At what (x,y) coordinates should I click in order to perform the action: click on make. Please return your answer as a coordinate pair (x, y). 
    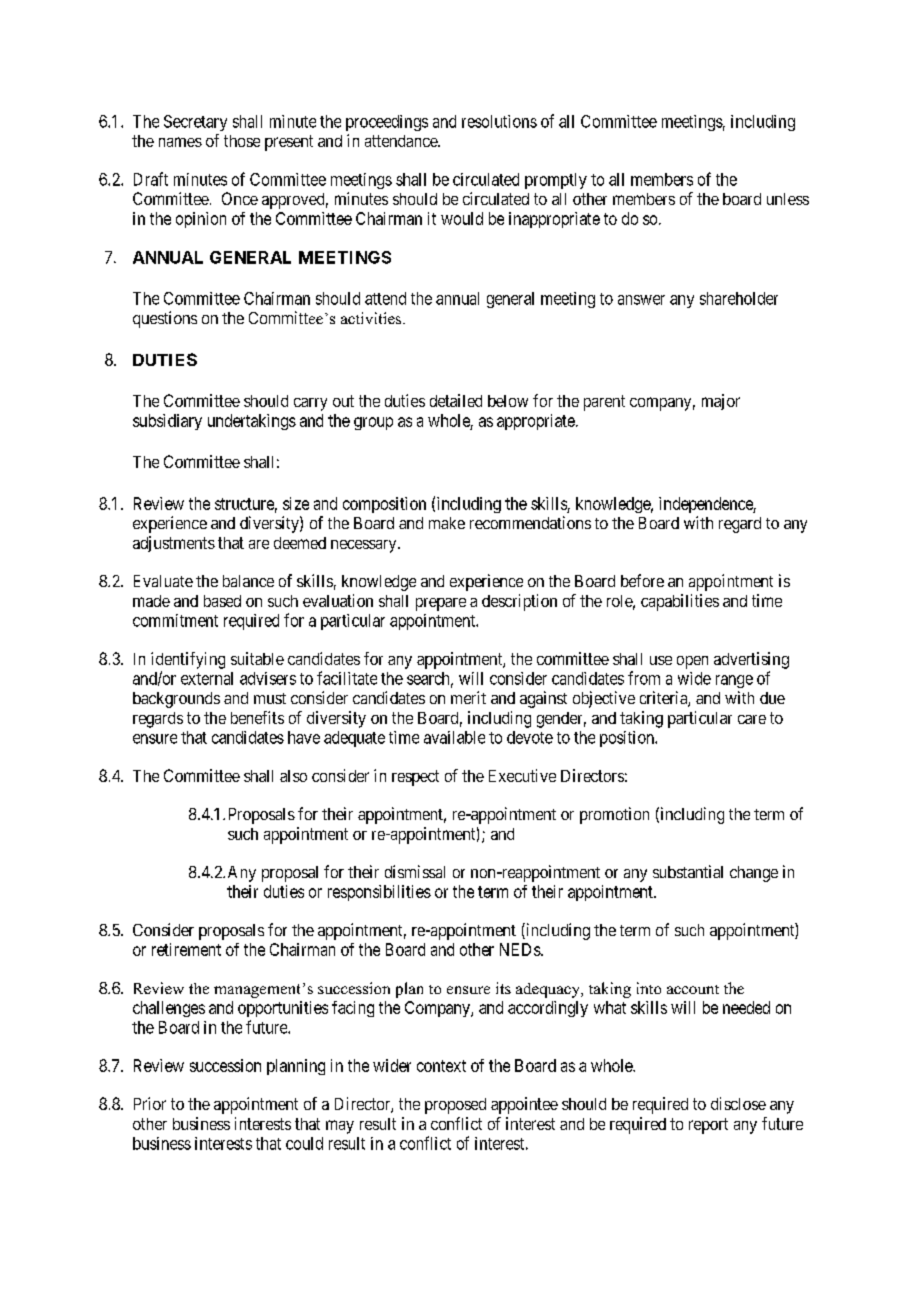
    Looking at the image, I should click on (447, 523).
